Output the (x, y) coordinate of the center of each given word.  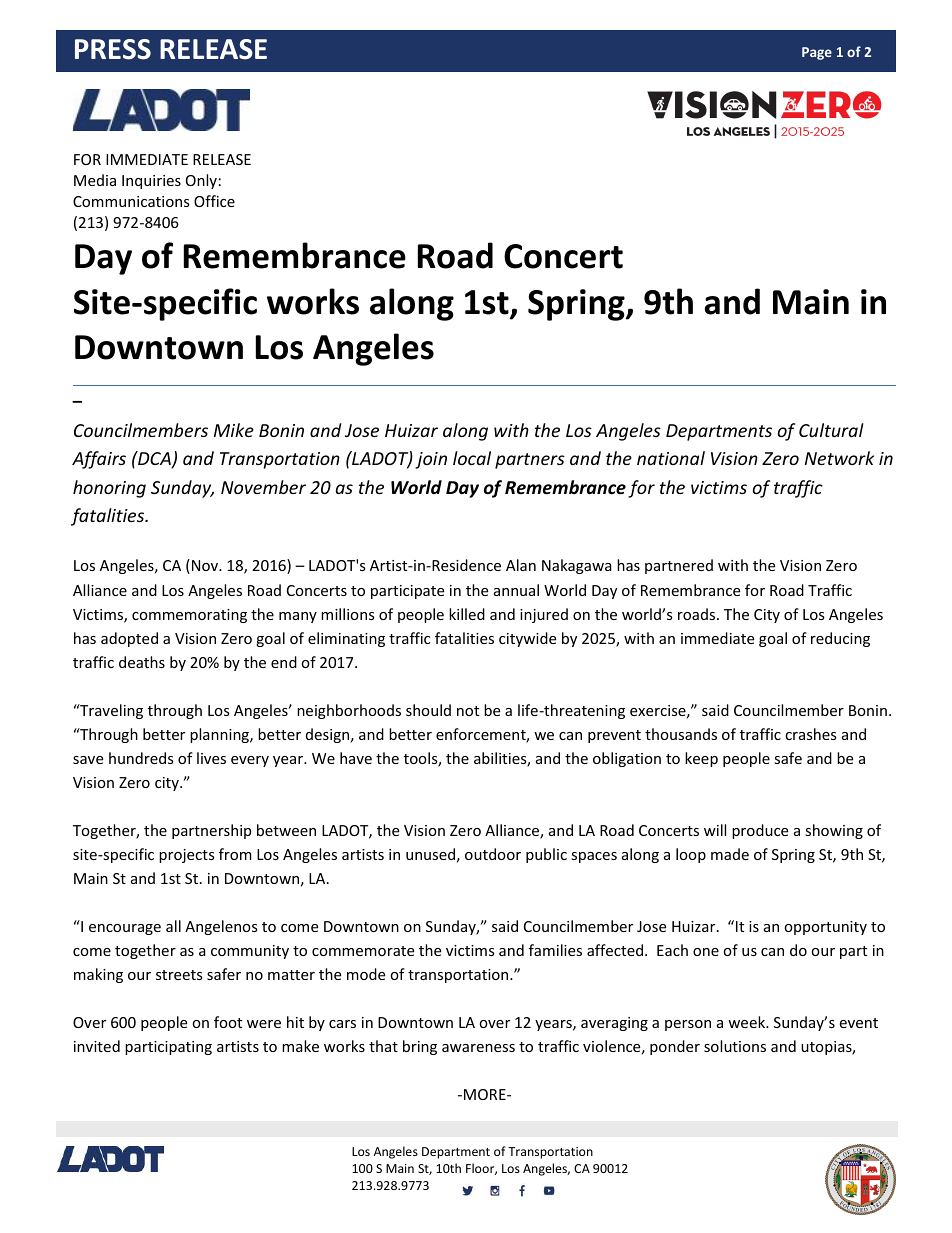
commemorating (189, 616)
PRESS (113, 49)
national (671, 458)
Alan (521, 565)
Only (201, 181)
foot (228, 1022)
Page (817, 53)
